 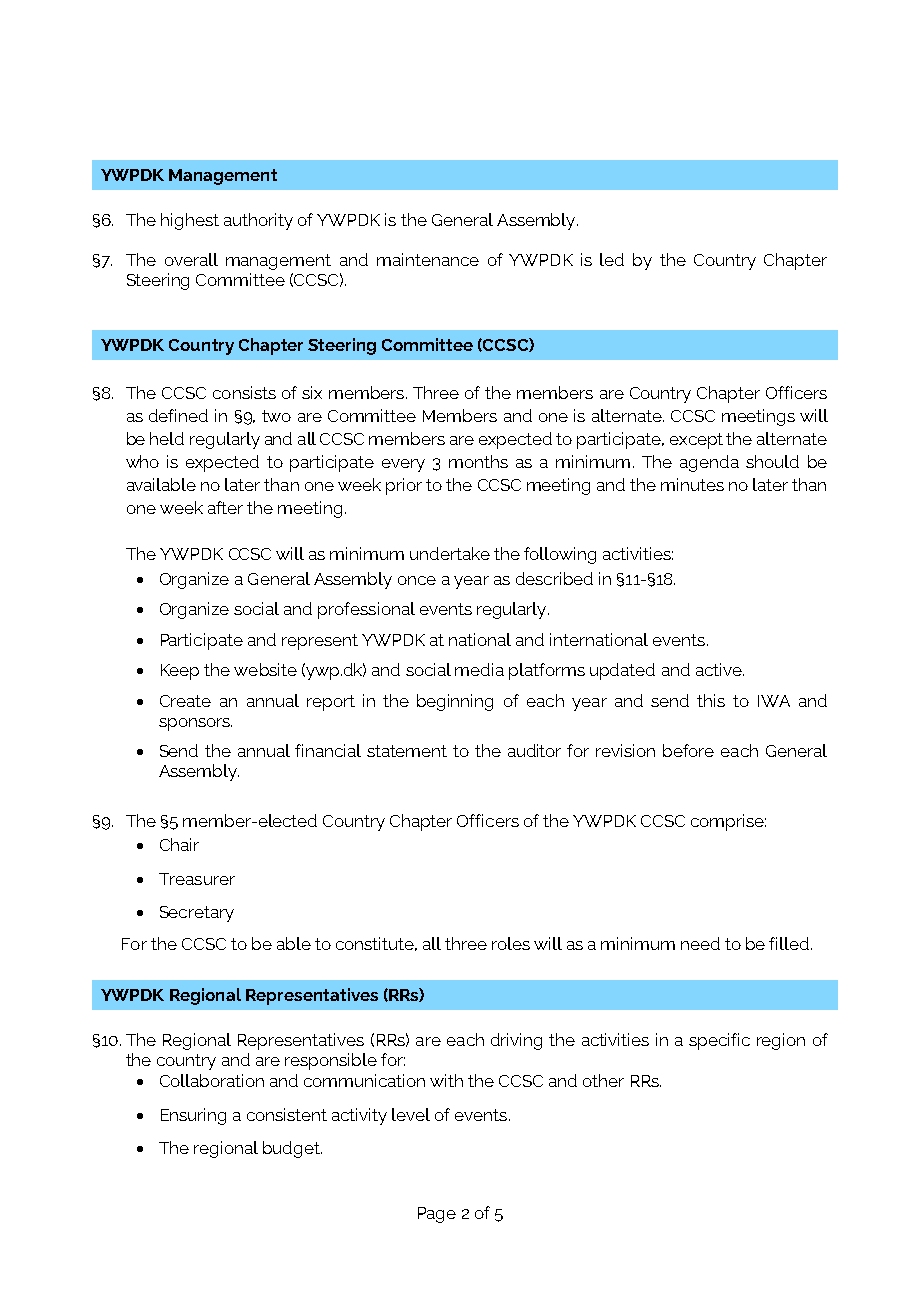 I want to click on sponsors, so click(x=195, y=724).
